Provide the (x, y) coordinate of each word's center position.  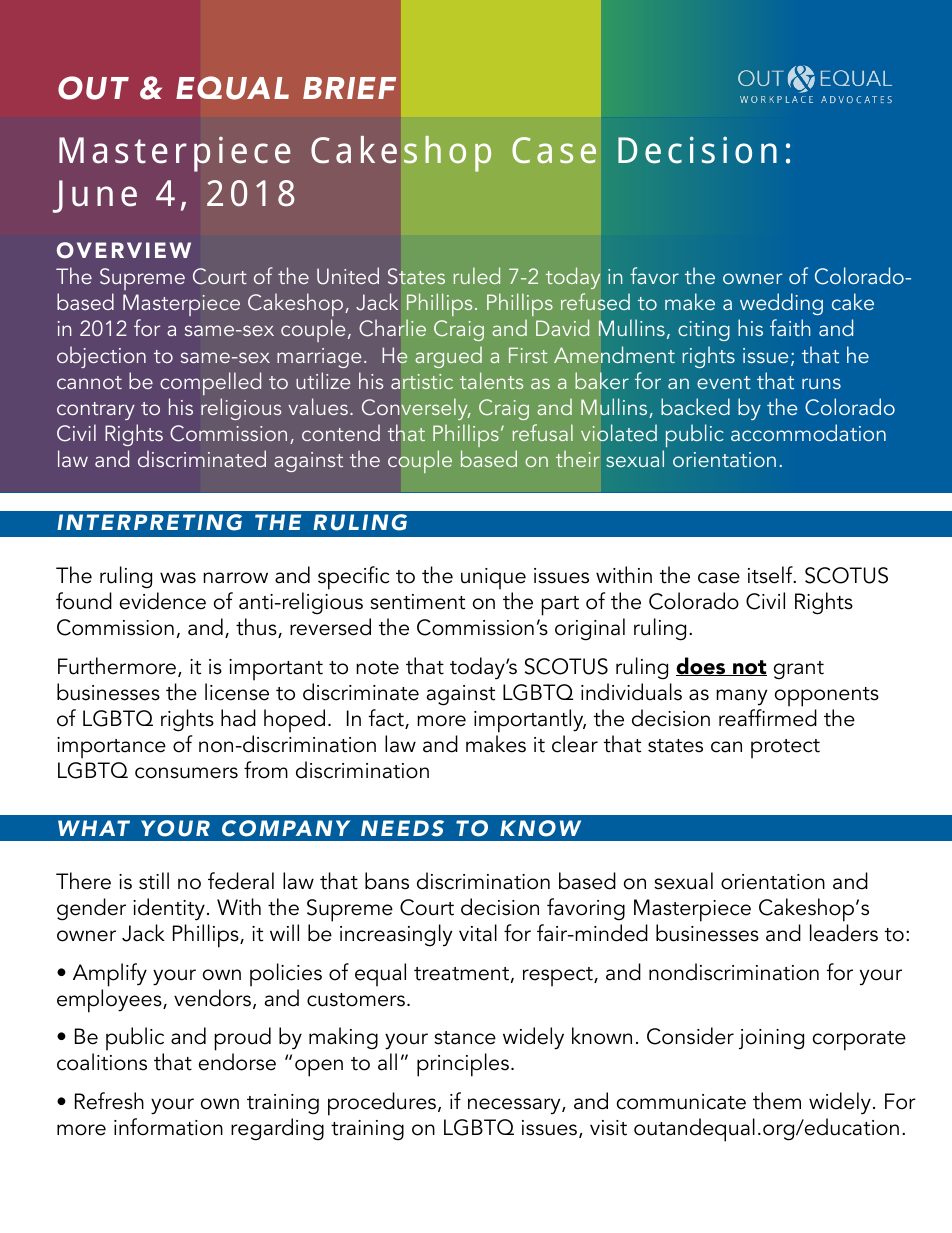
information (168, 1127)
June (95, 196)
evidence (163, 601)
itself (771, 575)
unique (493, 579)
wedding (781, 304)
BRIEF (349, 88)
